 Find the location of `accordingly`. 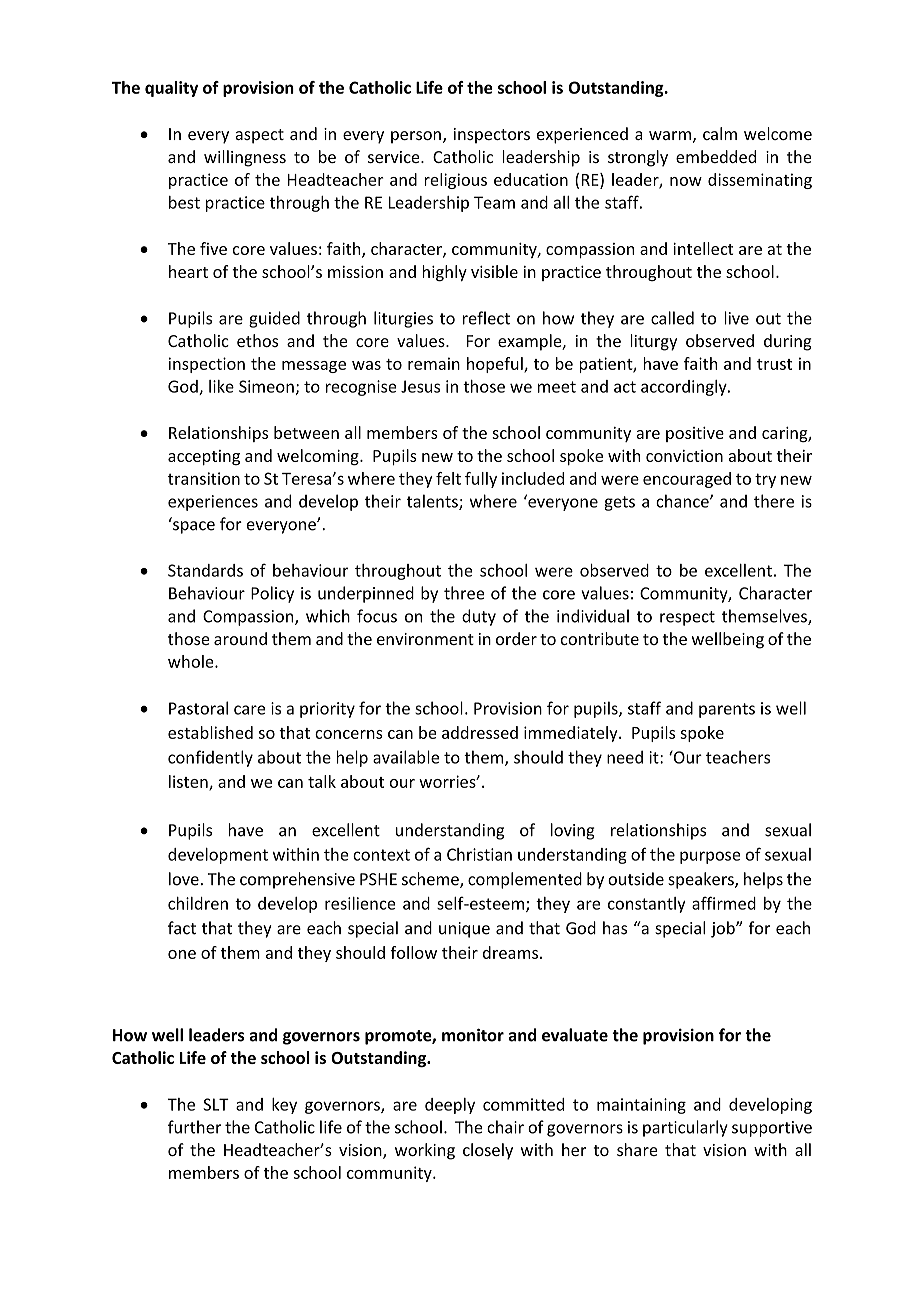

accordingly is located at coordinates (685, 388).
